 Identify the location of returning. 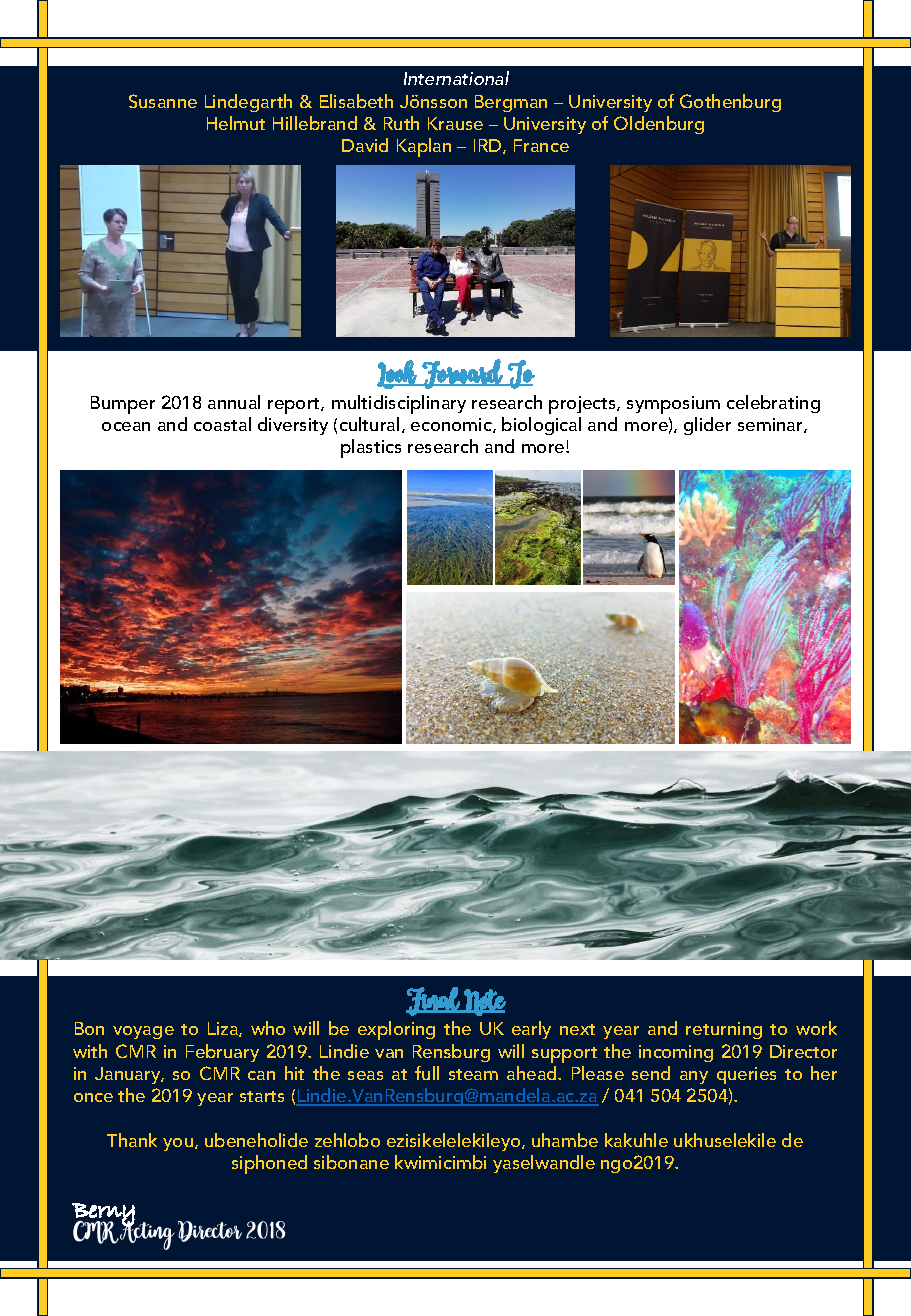
(724, 1030).
